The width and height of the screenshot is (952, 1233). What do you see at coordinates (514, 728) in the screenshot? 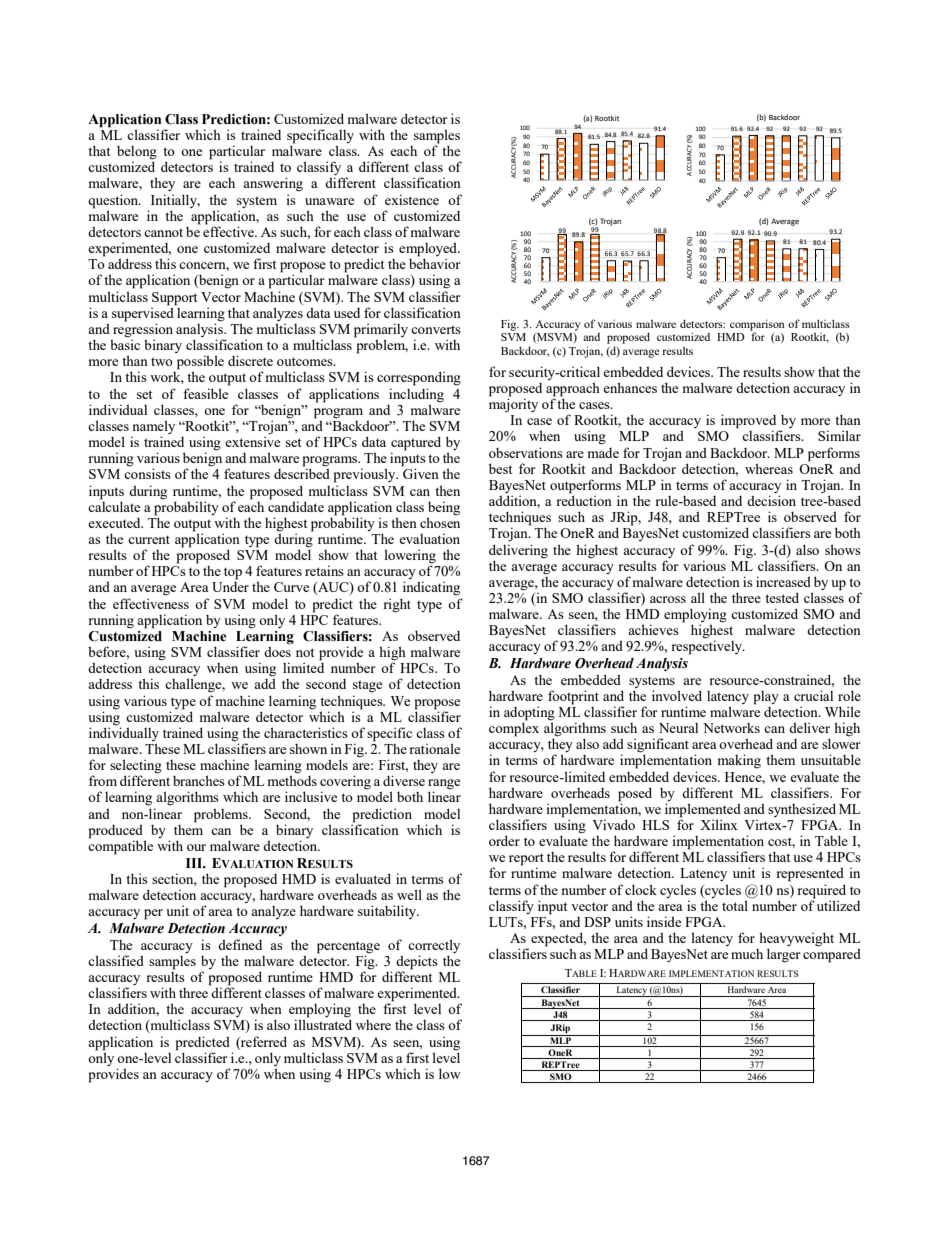
I see `complex` at bounding box center [514, 728].
